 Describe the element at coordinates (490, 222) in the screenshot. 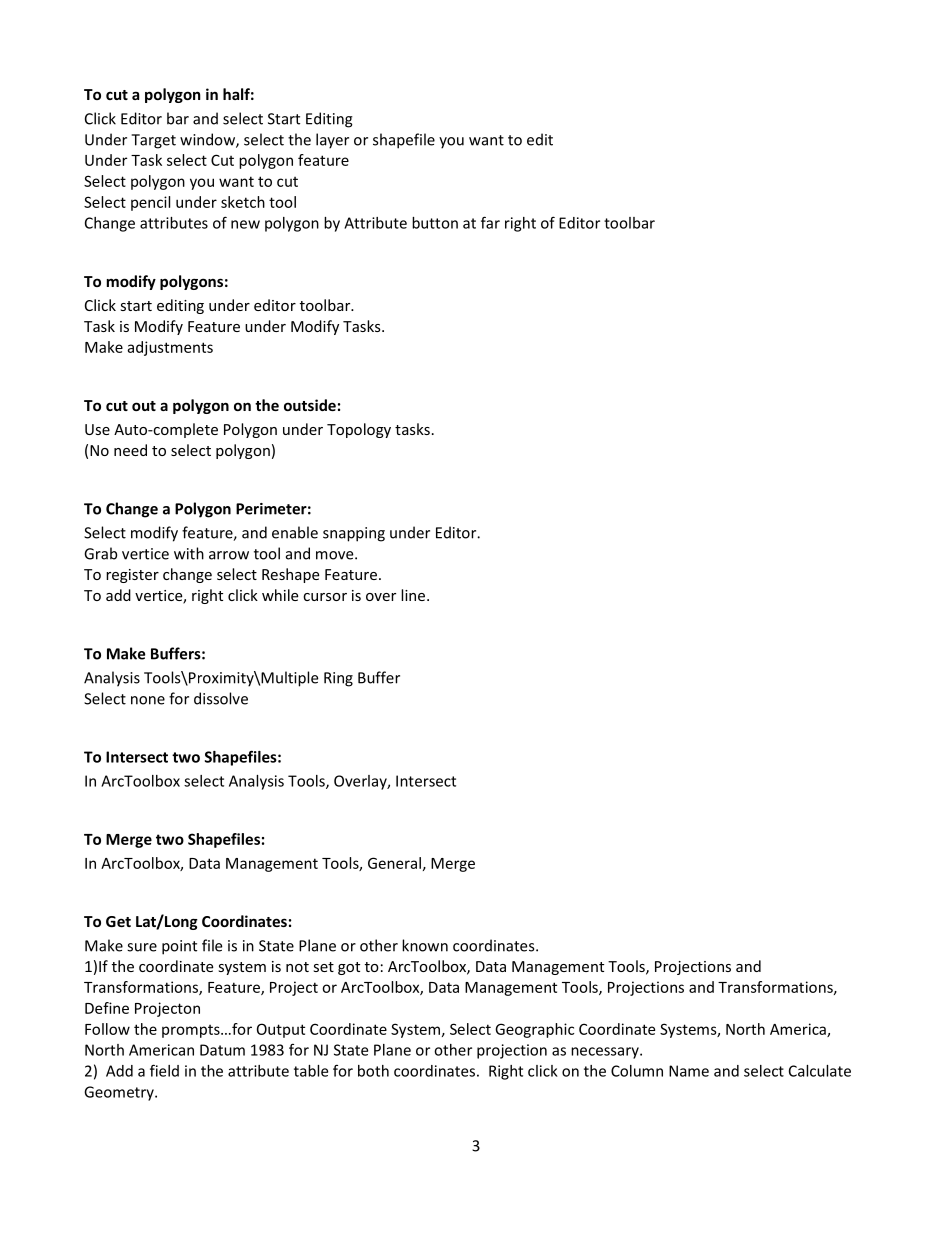

I see `far` at that location.
